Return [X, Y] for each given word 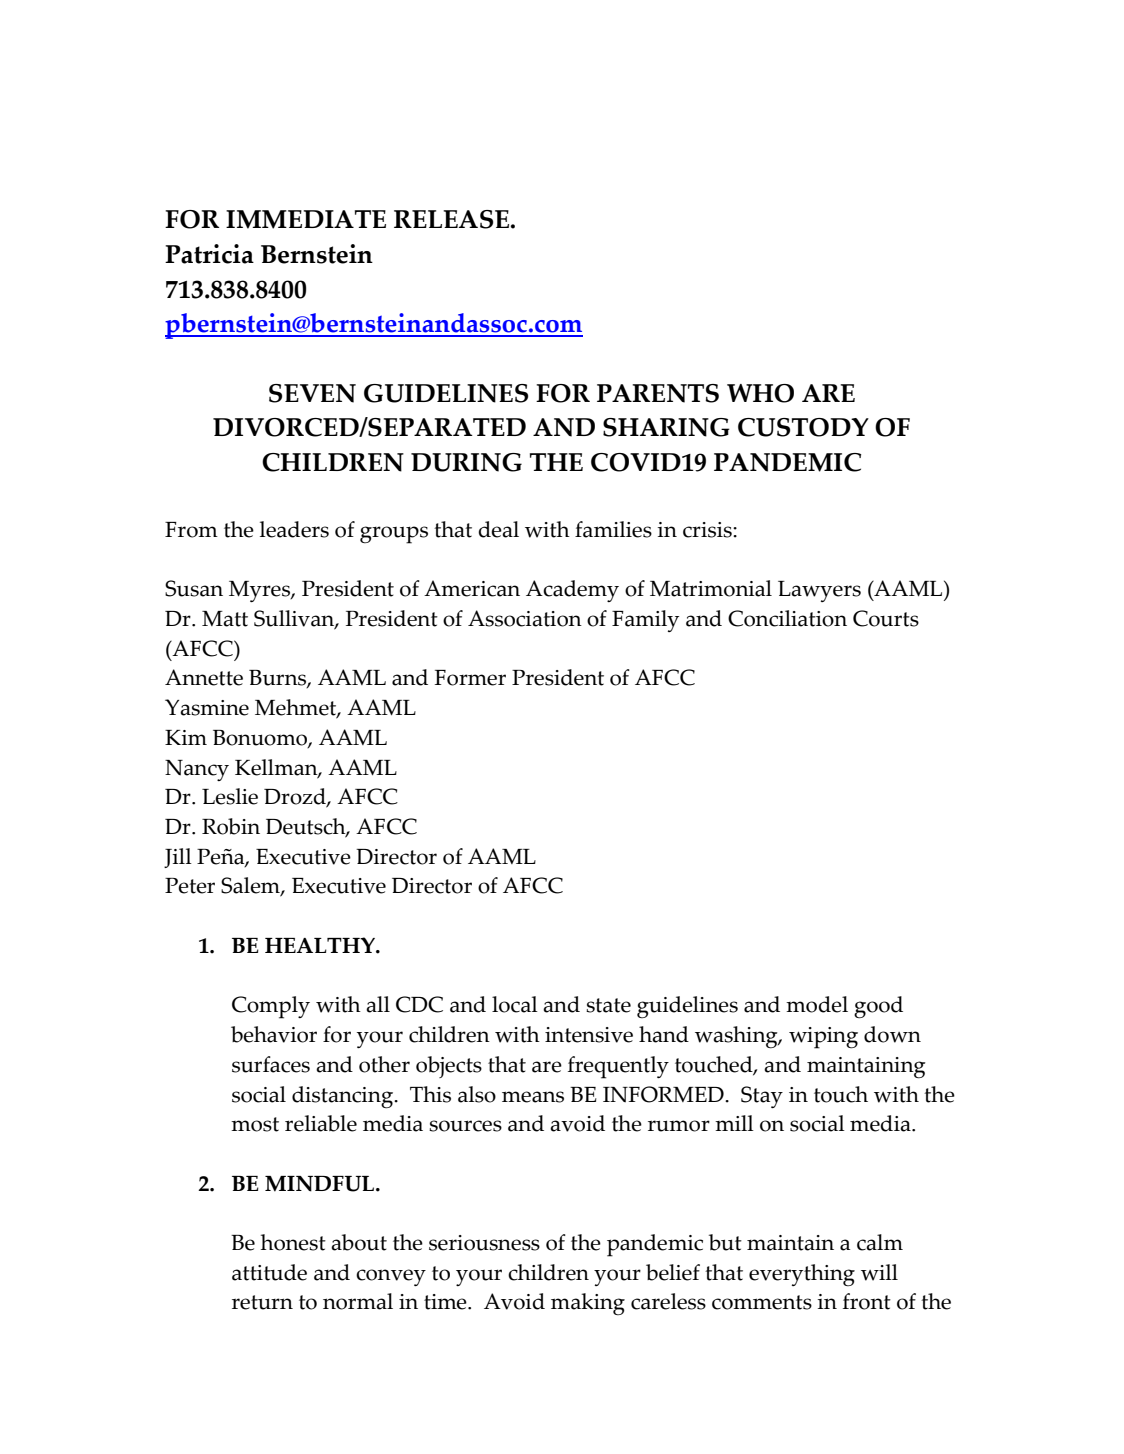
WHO [760, 393]
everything [802, 1275]
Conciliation [787, 618]
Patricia [209, 254]
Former [470, 678]
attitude [269, 1272]
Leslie [230, 796]
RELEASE [451, 219]
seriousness [484, 1243]
